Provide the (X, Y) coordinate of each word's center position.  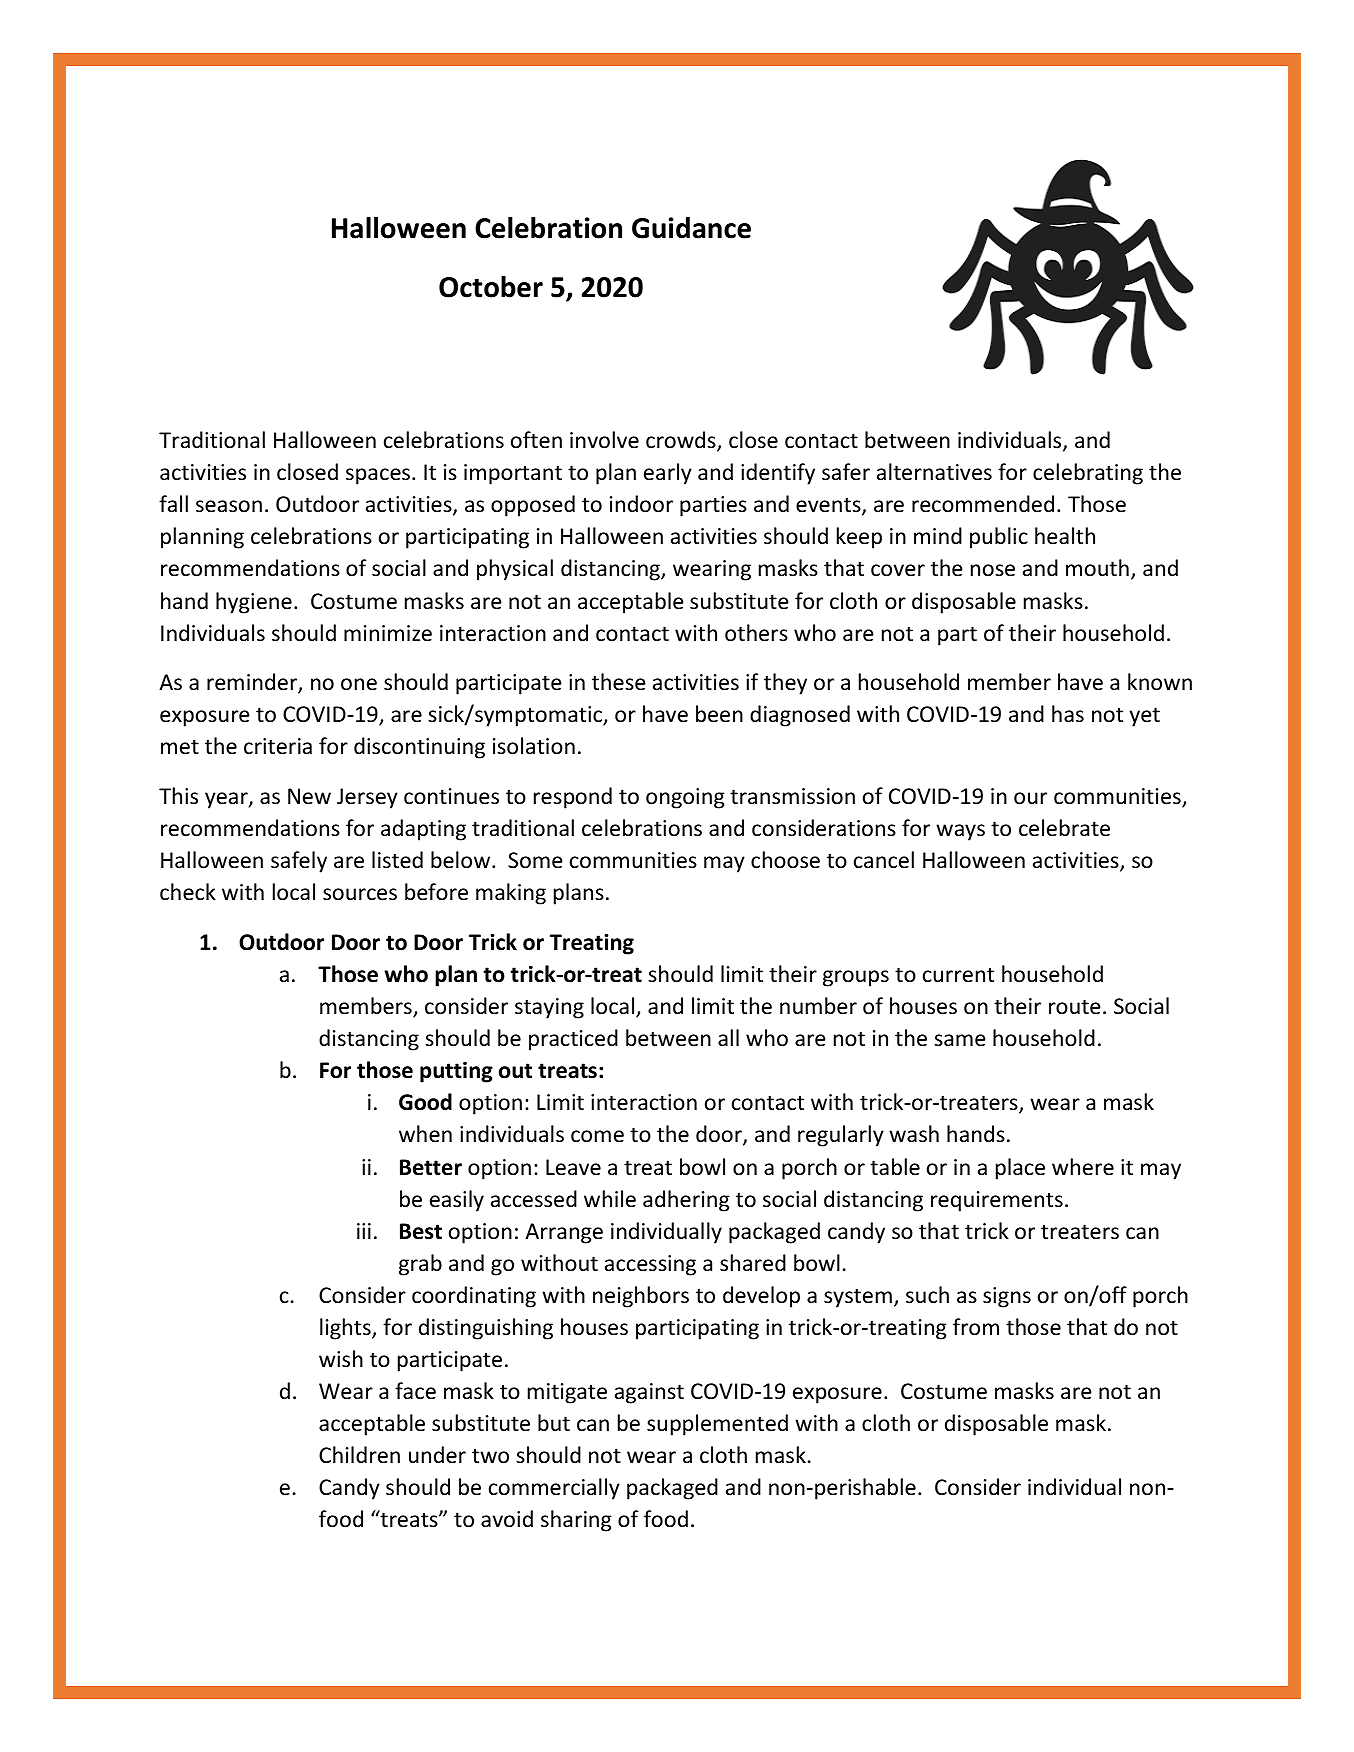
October (491, 287)
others (756, 633)
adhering (686, 1201)
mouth (1097, 567)
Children (359, 1455)
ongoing (685, 798)
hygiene (254, 603)
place (1020, 1169)
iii (364, 1231)
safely (299, 862)
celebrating (1088, 474)
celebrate (1064, 828)
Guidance (691, 228)
